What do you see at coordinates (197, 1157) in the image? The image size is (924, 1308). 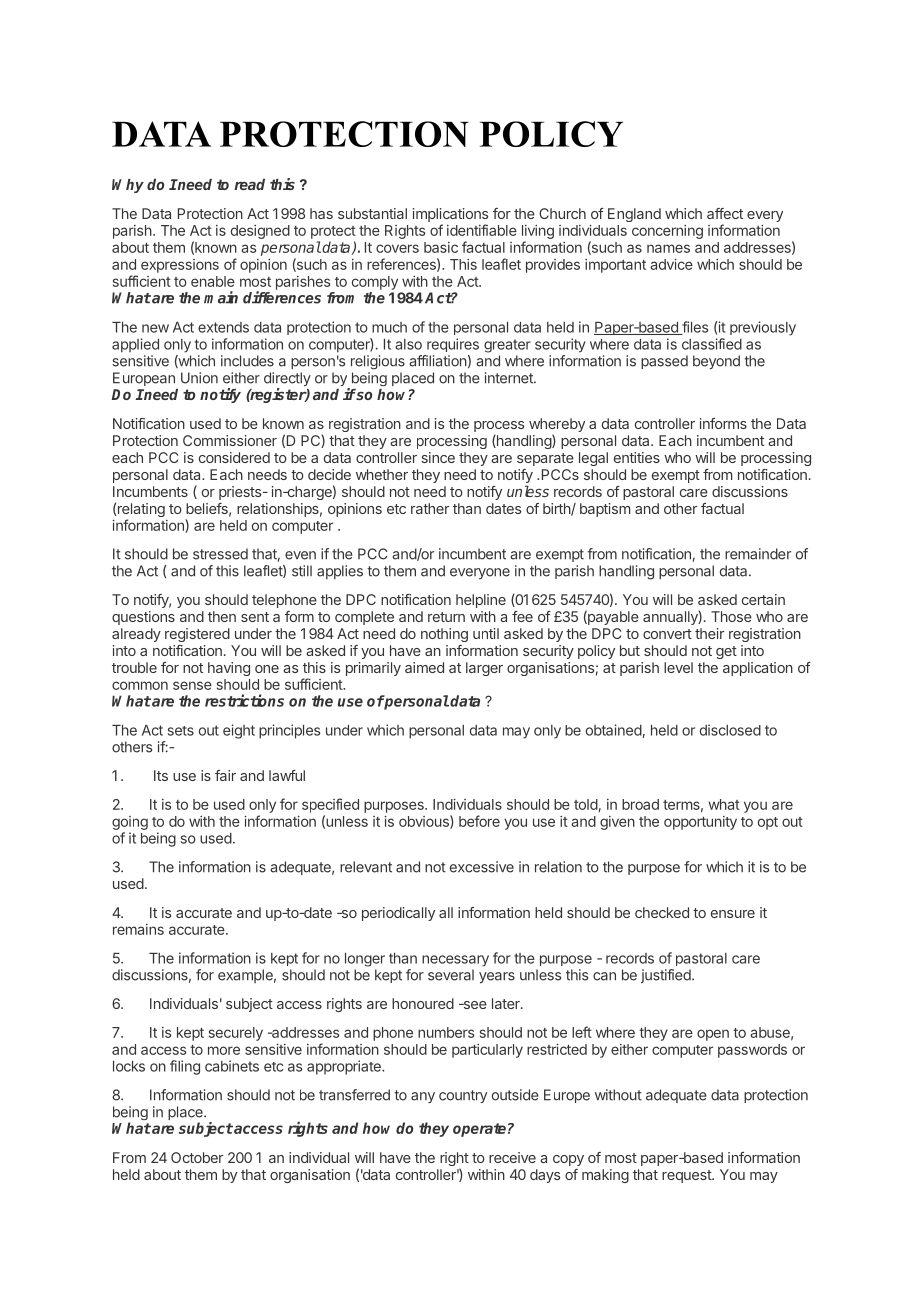 I see `October` at bounding box center [197, 1157].
